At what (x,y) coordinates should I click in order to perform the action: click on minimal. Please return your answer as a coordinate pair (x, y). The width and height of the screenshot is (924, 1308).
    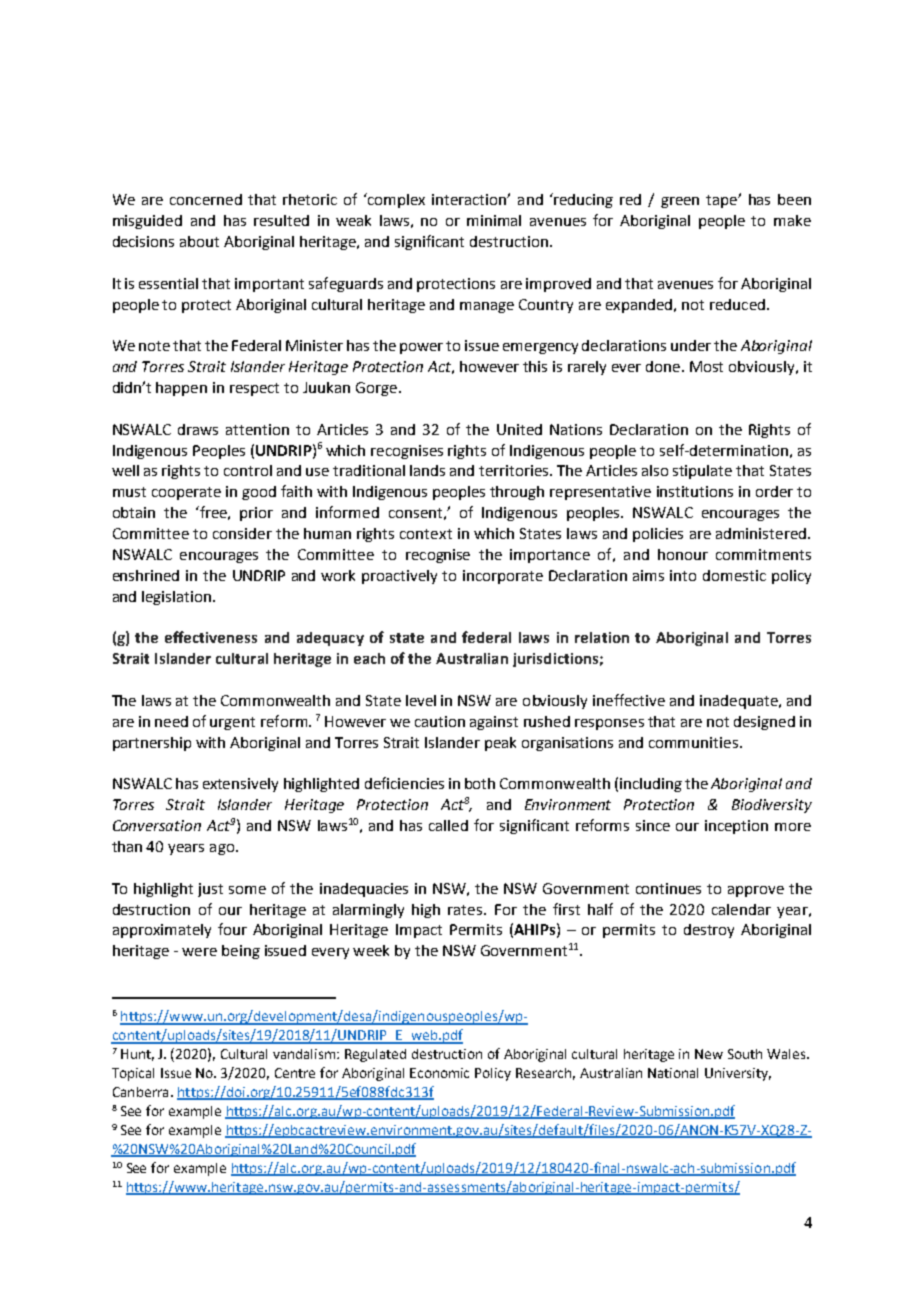
    Looking at the image, I should click on (494, 220).
